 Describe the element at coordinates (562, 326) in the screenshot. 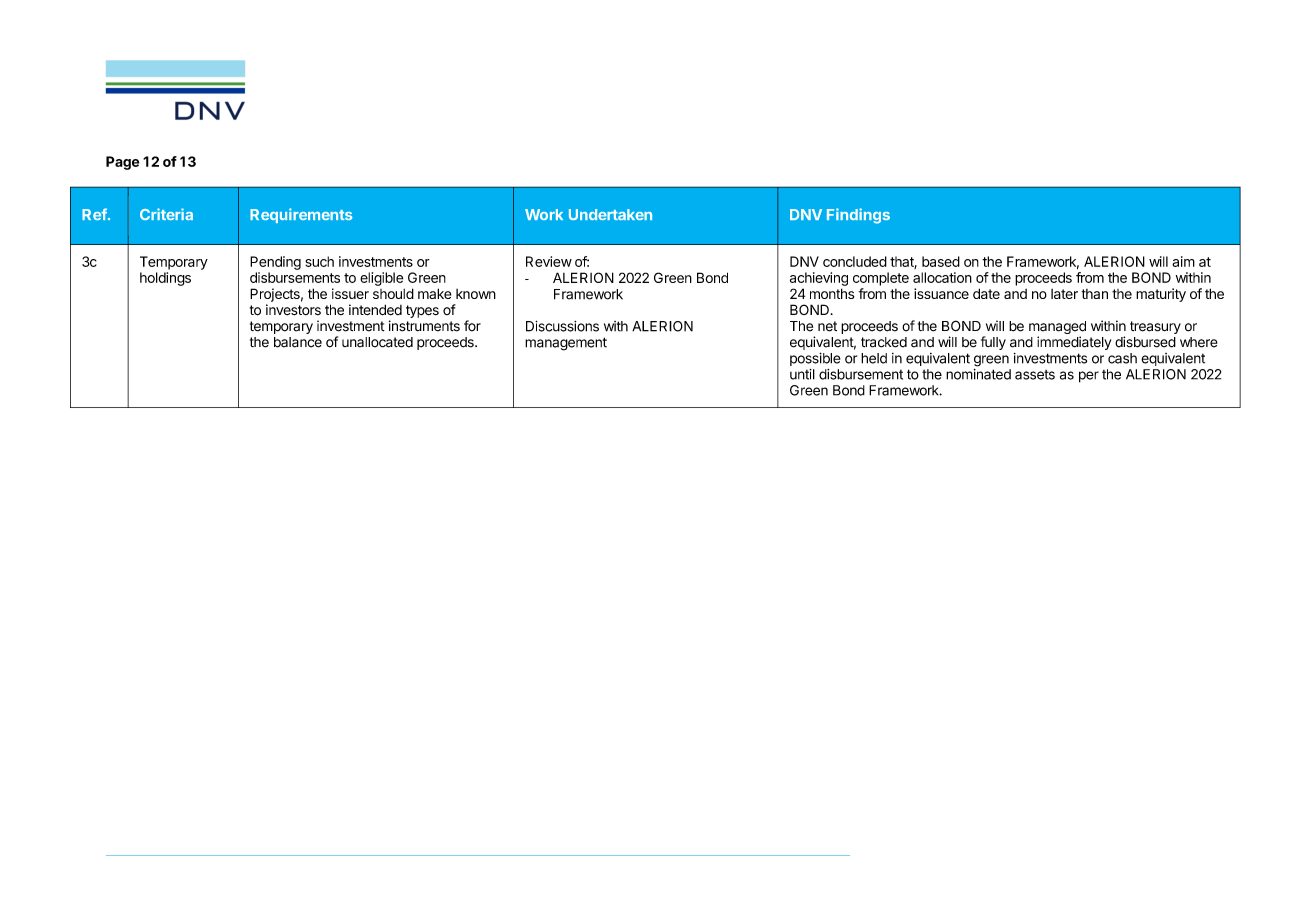

I see `Discussions` at that location.
